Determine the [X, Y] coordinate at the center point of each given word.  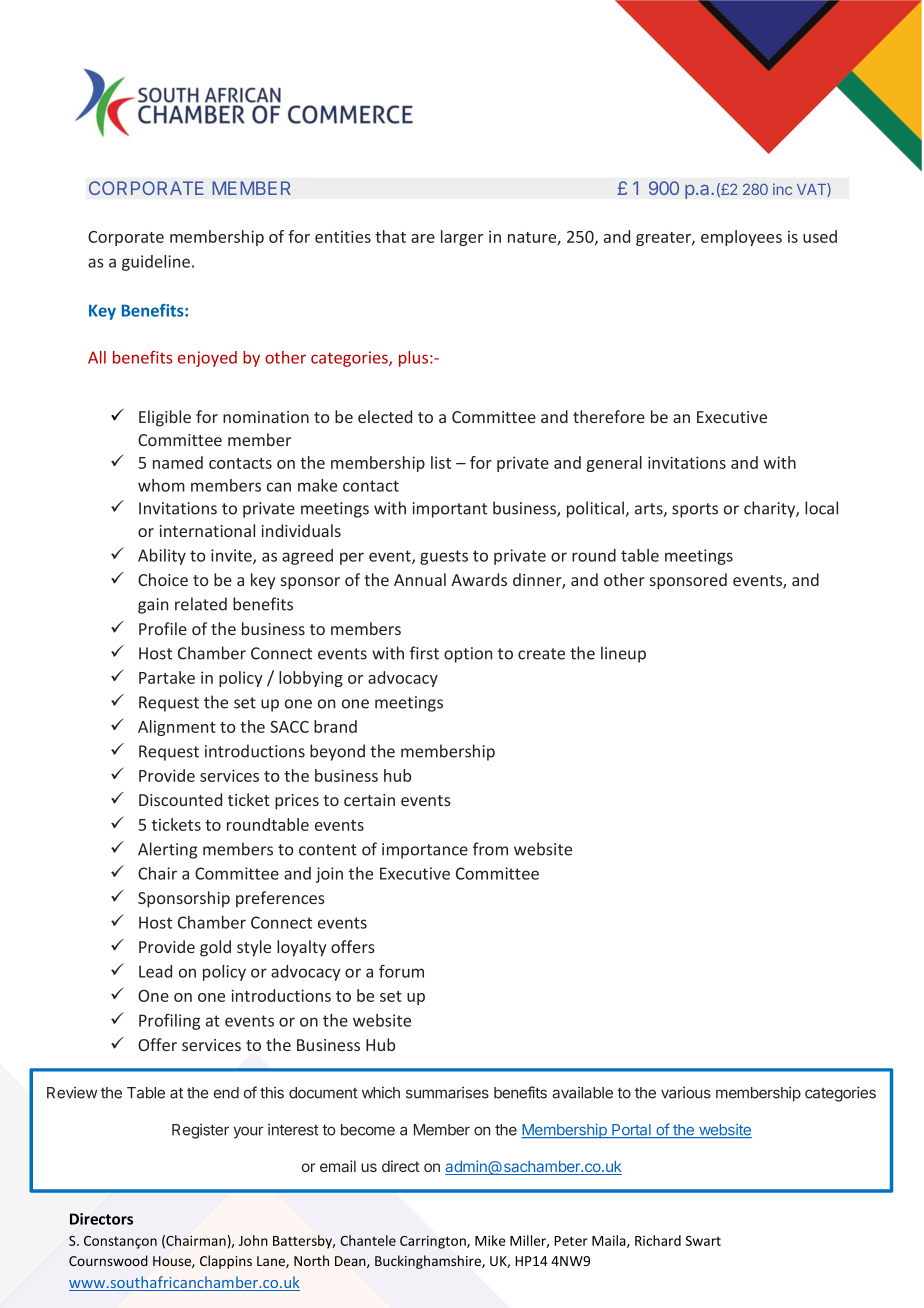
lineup [623, 654]
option [468, 655]
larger [462, 238]
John [253, 1240]
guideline [157, 263]
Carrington [434, 1242]
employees [741, 238]
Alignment [177, 728]
